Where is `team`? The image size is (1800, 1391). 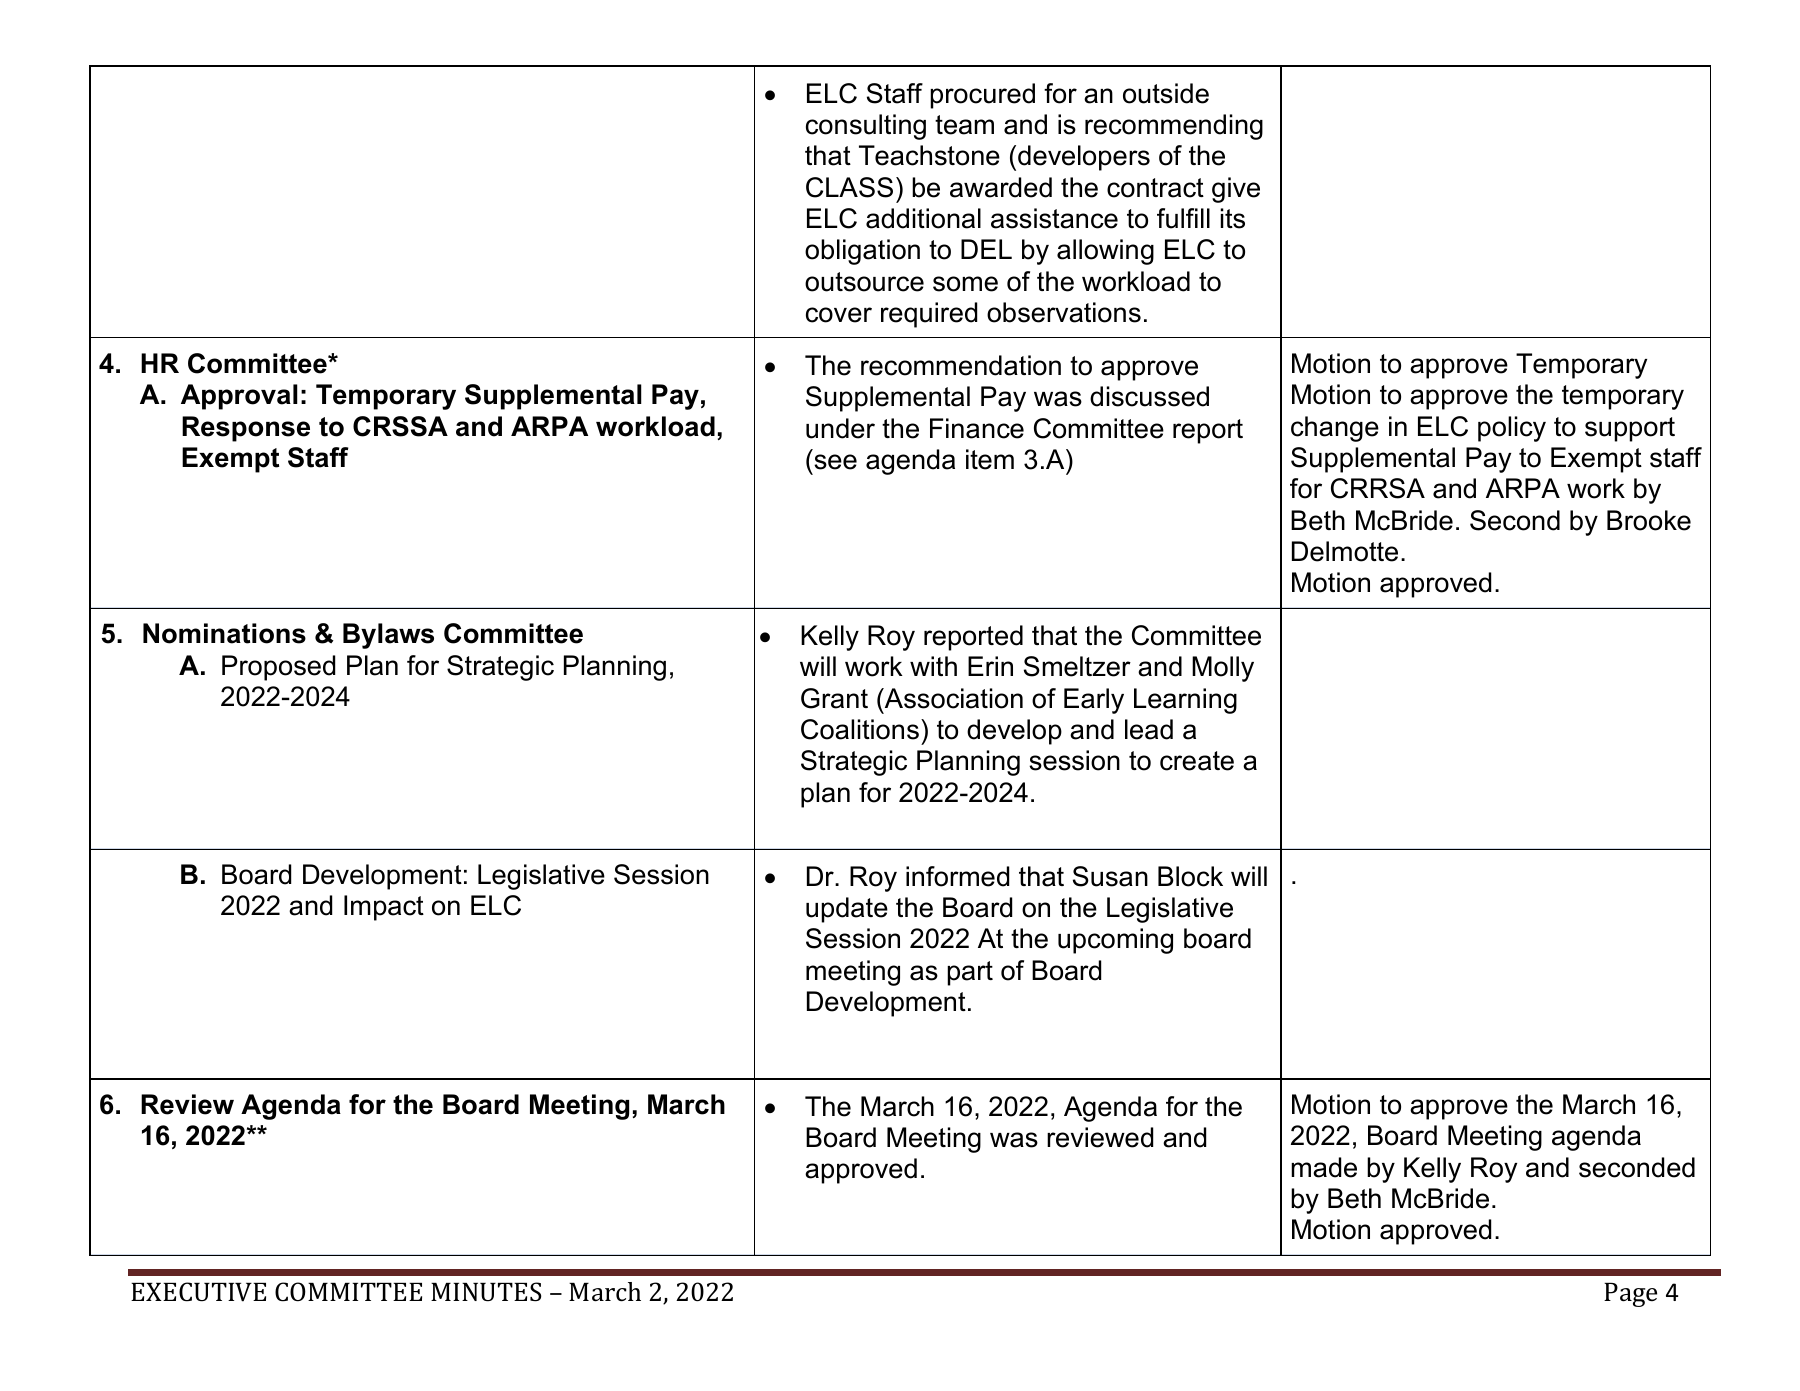
team is located at coordinates (964, 125).
